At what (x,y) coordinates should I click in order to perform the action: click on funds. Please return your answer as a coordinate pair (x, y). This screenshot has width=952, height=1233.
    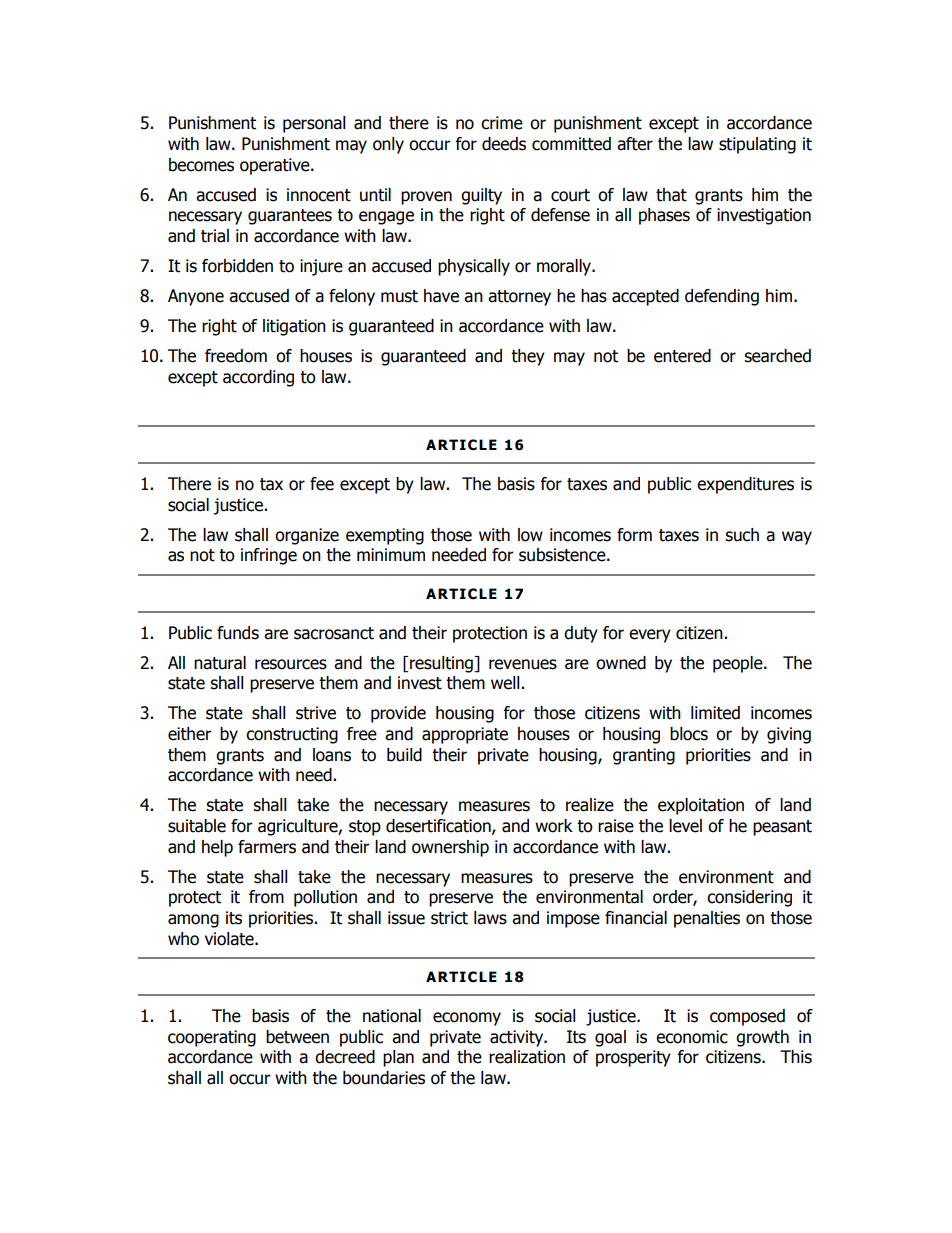
    Looking at the image, I should click on (238, 633).
